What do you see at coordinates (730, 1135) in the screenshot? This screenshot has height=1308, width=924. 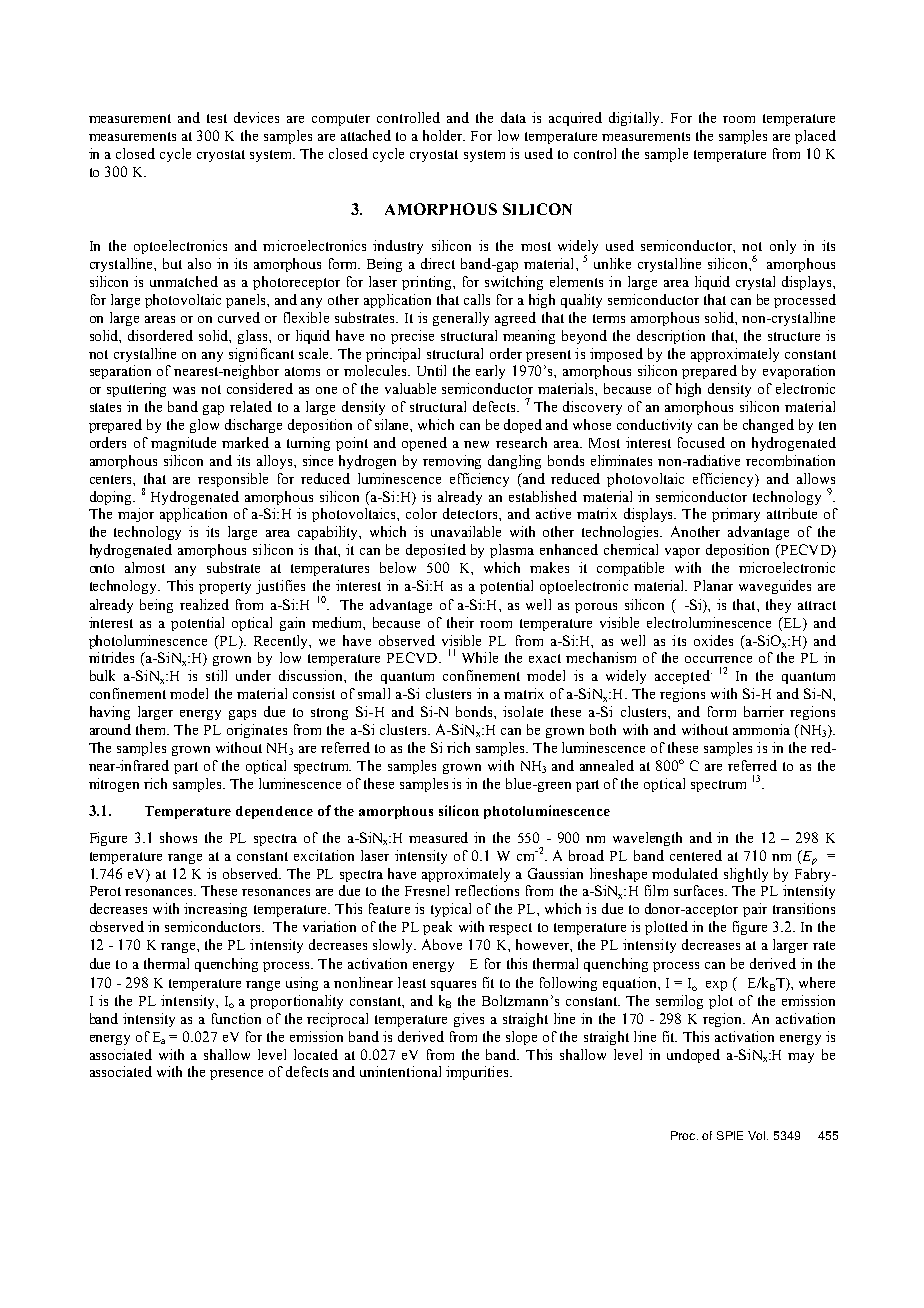 I see `SPIE` at bounding box center [730, 1135].
